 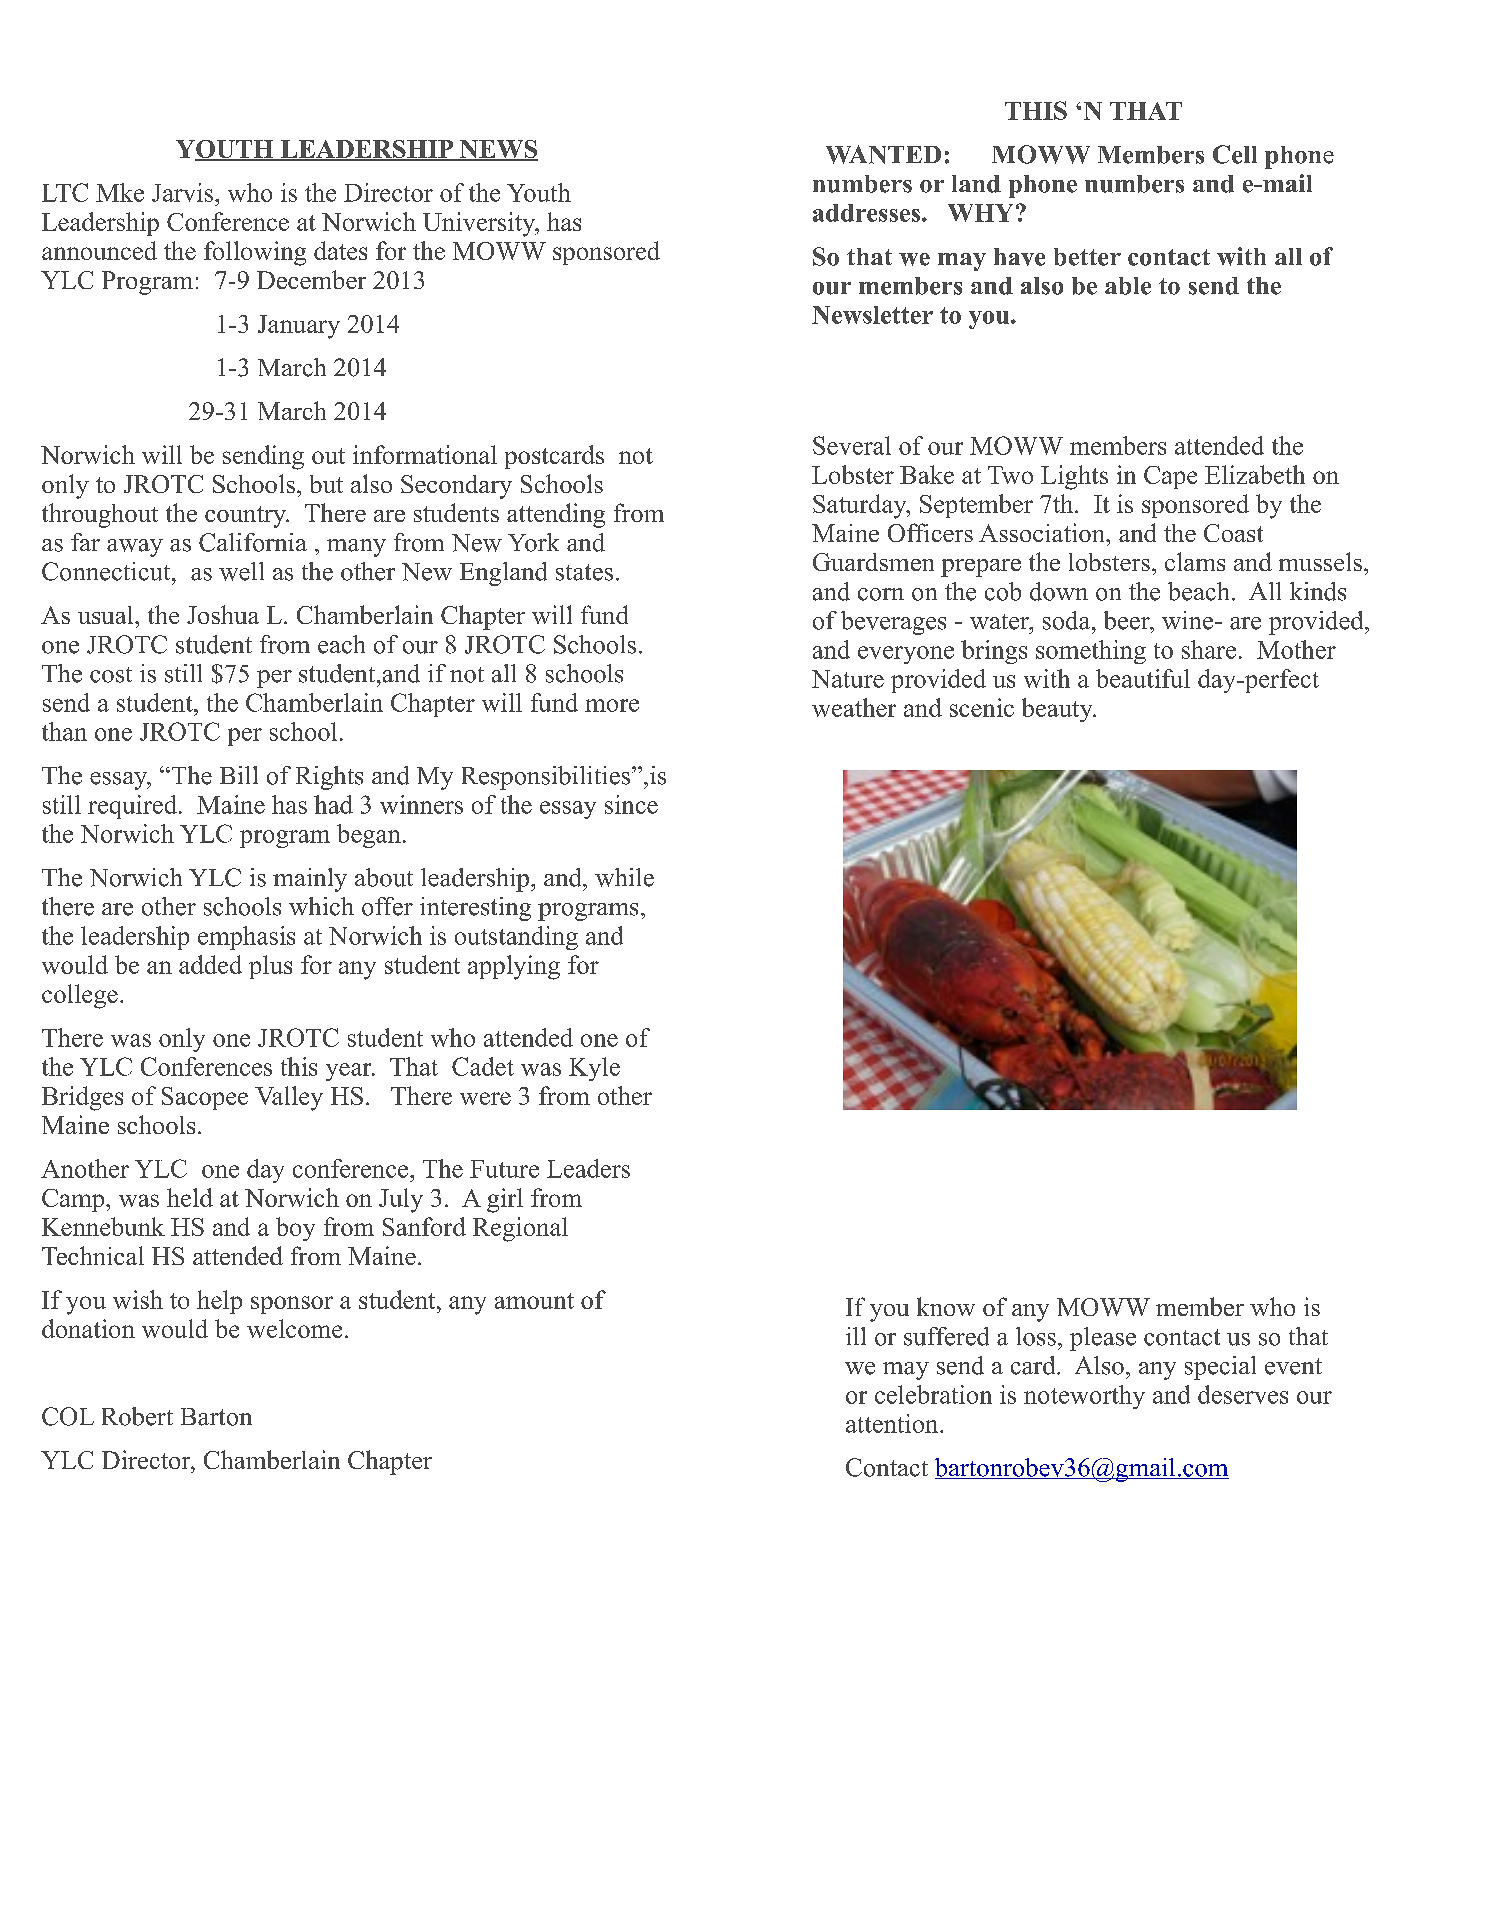 What do you see at coordinates (1235, 154) in the screenshot?
I see `Cell` at bounding box center [1235, 154].
